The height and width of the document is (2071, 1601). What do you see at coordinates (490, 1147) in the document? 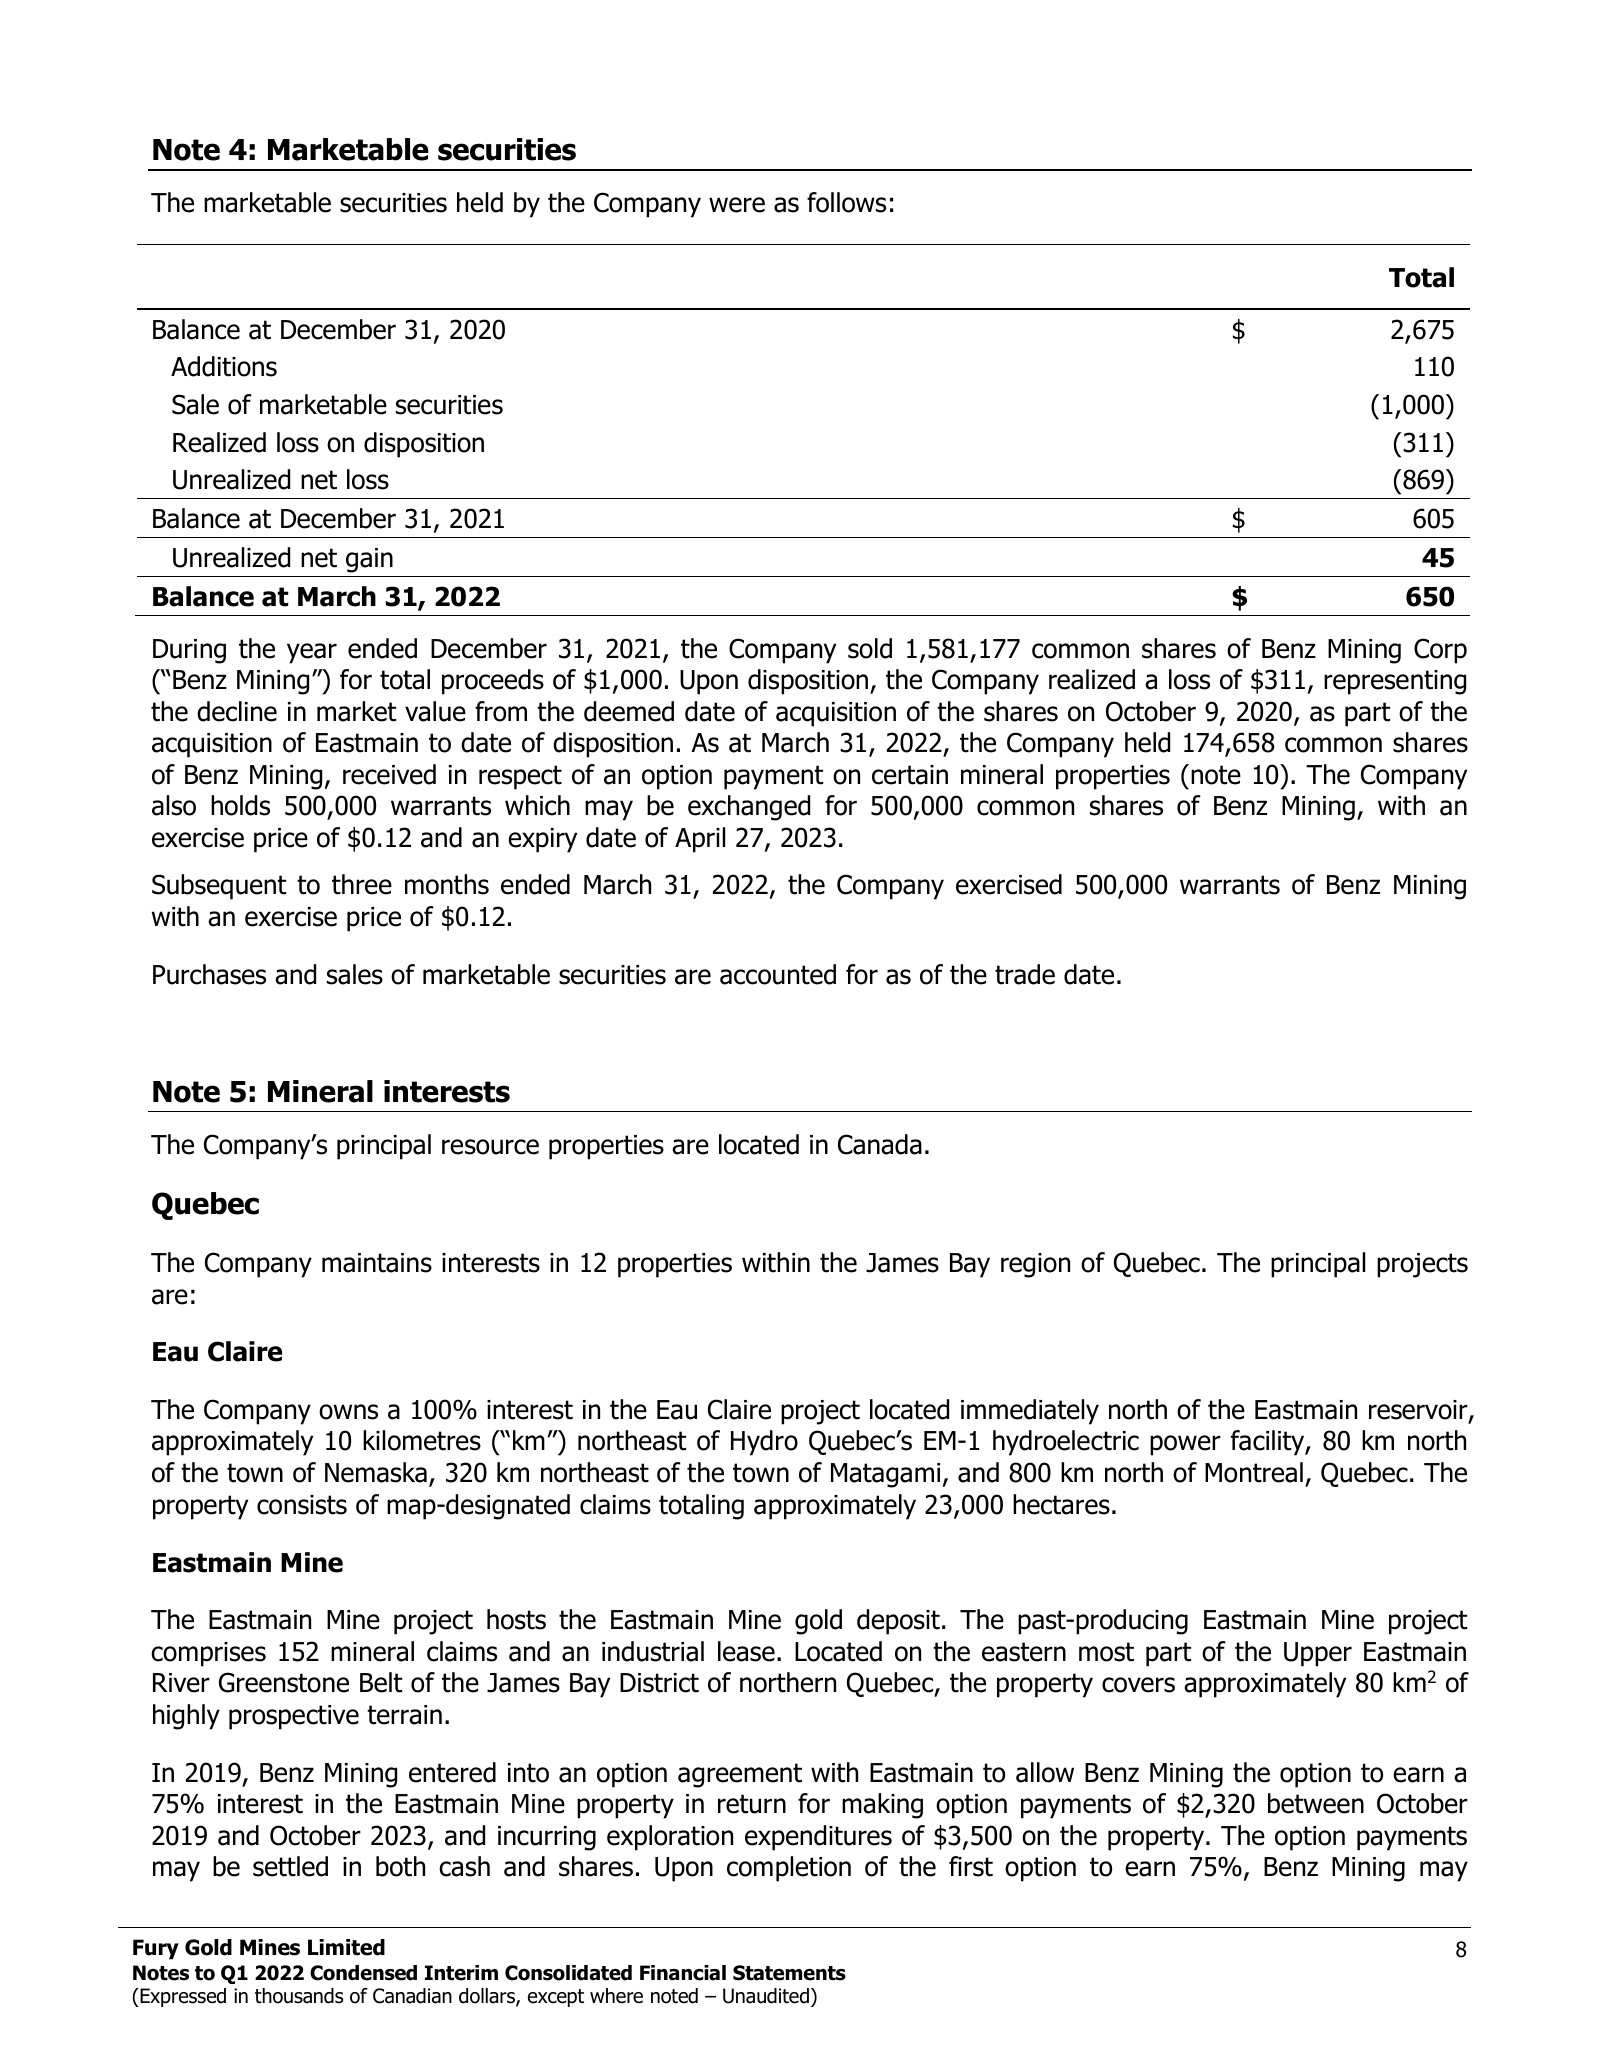
I see `resource` at bounding box center [490, 1147].
